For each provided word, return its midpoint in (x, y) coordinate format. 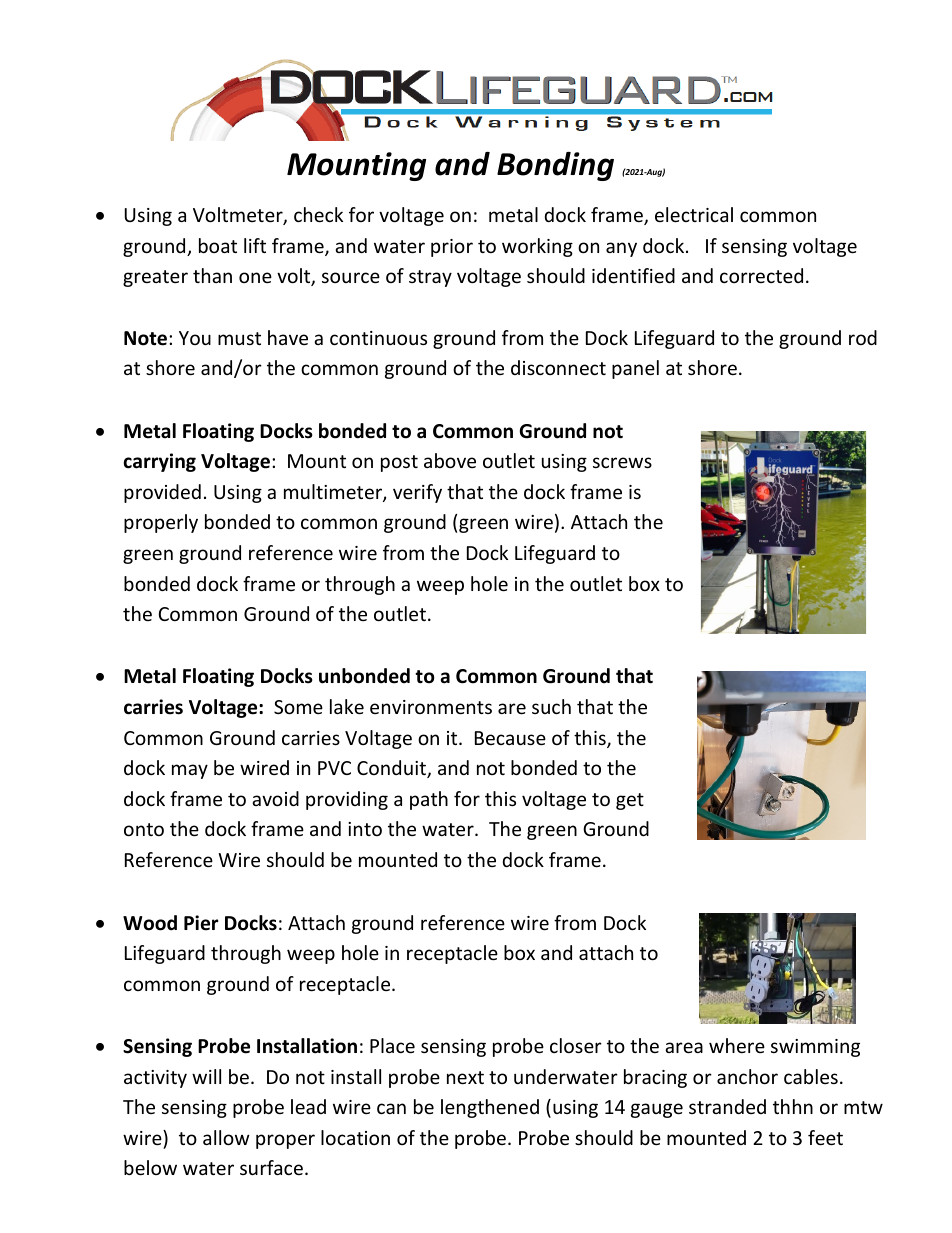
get (630, 801)
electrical (694, 214)
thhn (793, 1106)
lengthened (490, 1108)
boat (218, 245)
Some (298, 707)
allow (226, 1137)
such (551, 706)
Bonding (555, 166)
